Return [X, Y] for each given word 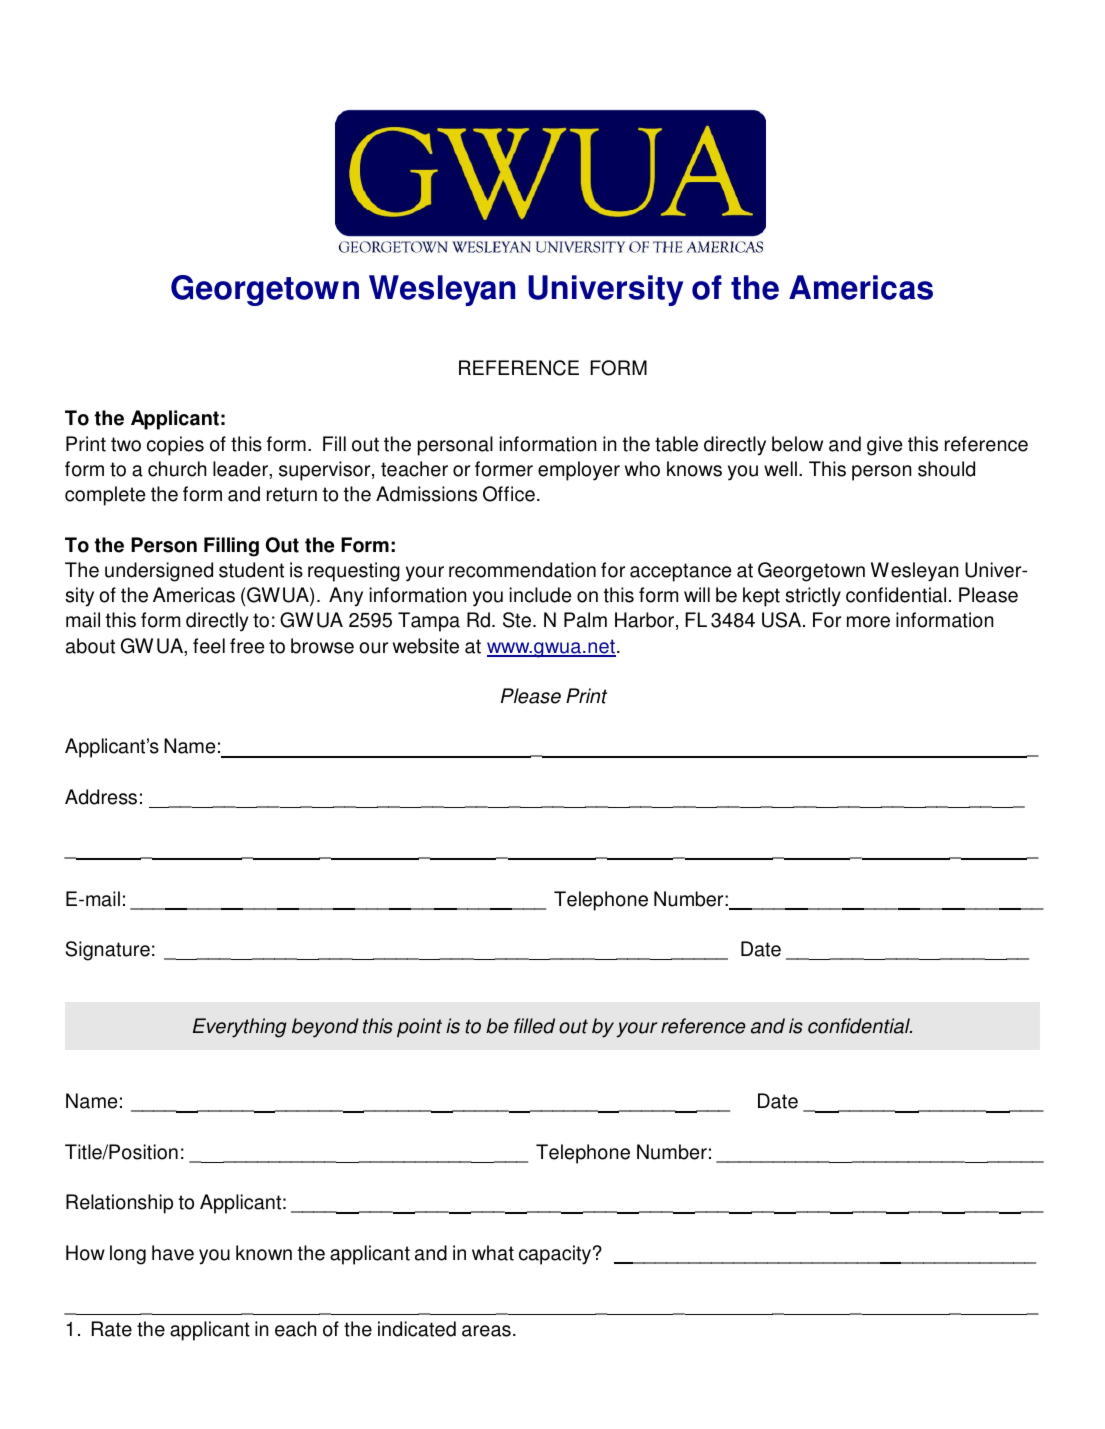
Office [509, 494]
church [177, 469]
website [426, 646]
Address [101, 797]
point [419, 1028]
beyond [325, 1028]
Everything [240, 1028]
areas [486, 1331]
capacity [556, 1255]
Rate [112, 1329]
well [780, 469]
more [868, 622]
